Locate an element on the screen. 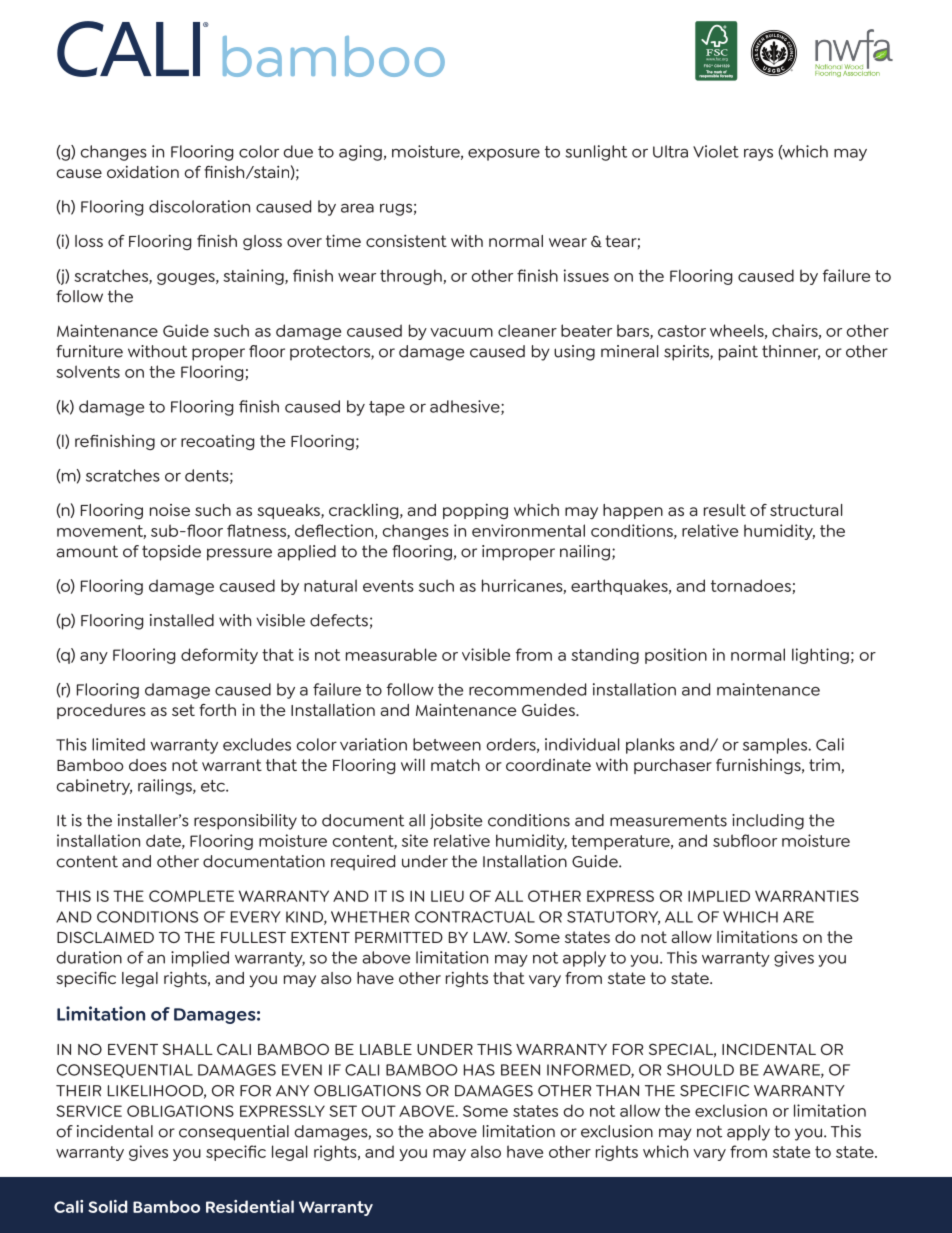  rays is located at coordinates (758, 155).
